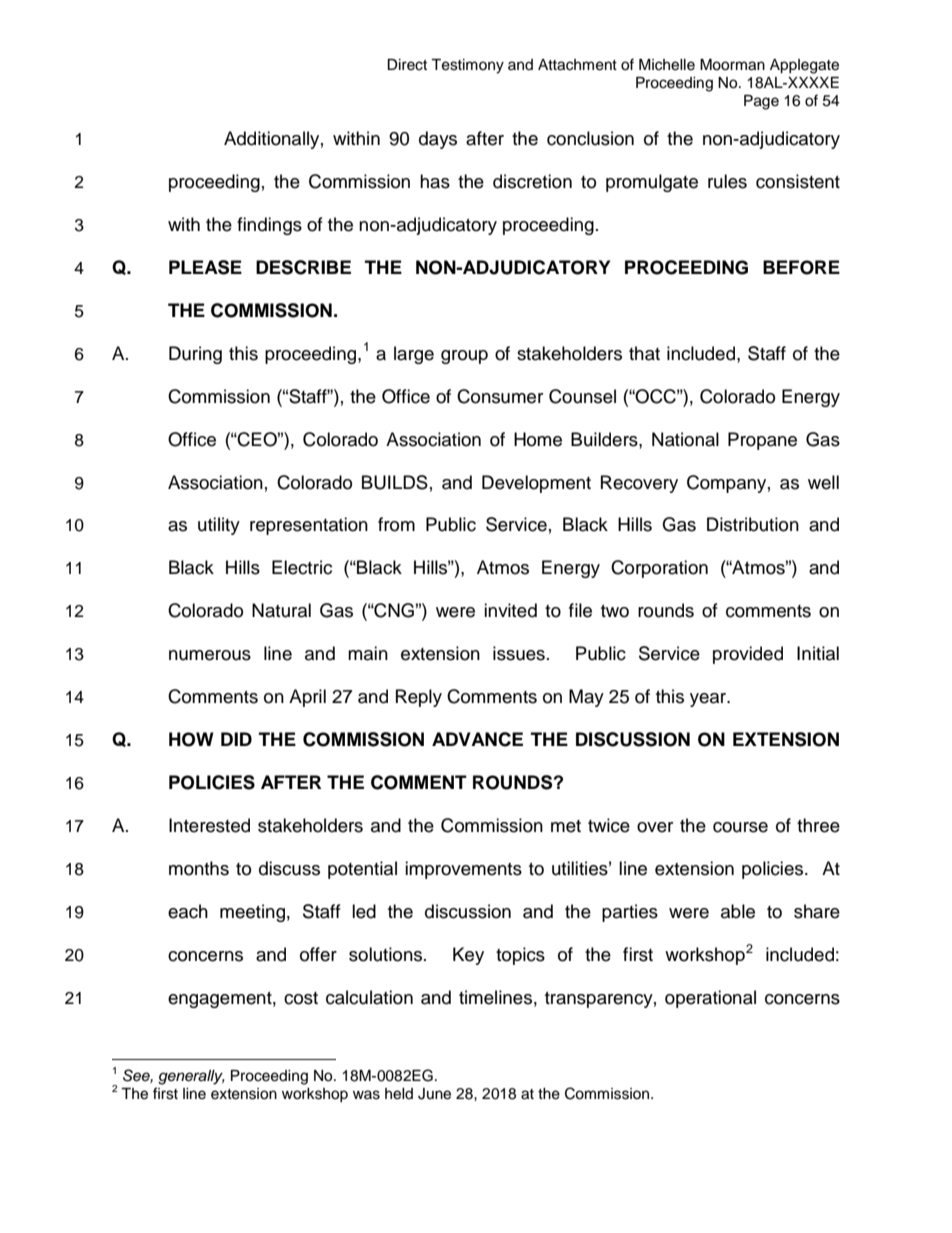 The width and height of the screenshot is (952, 1233). Describe the element at coordinates (761, 102) in the screenshot. I see `Page` at that location.
